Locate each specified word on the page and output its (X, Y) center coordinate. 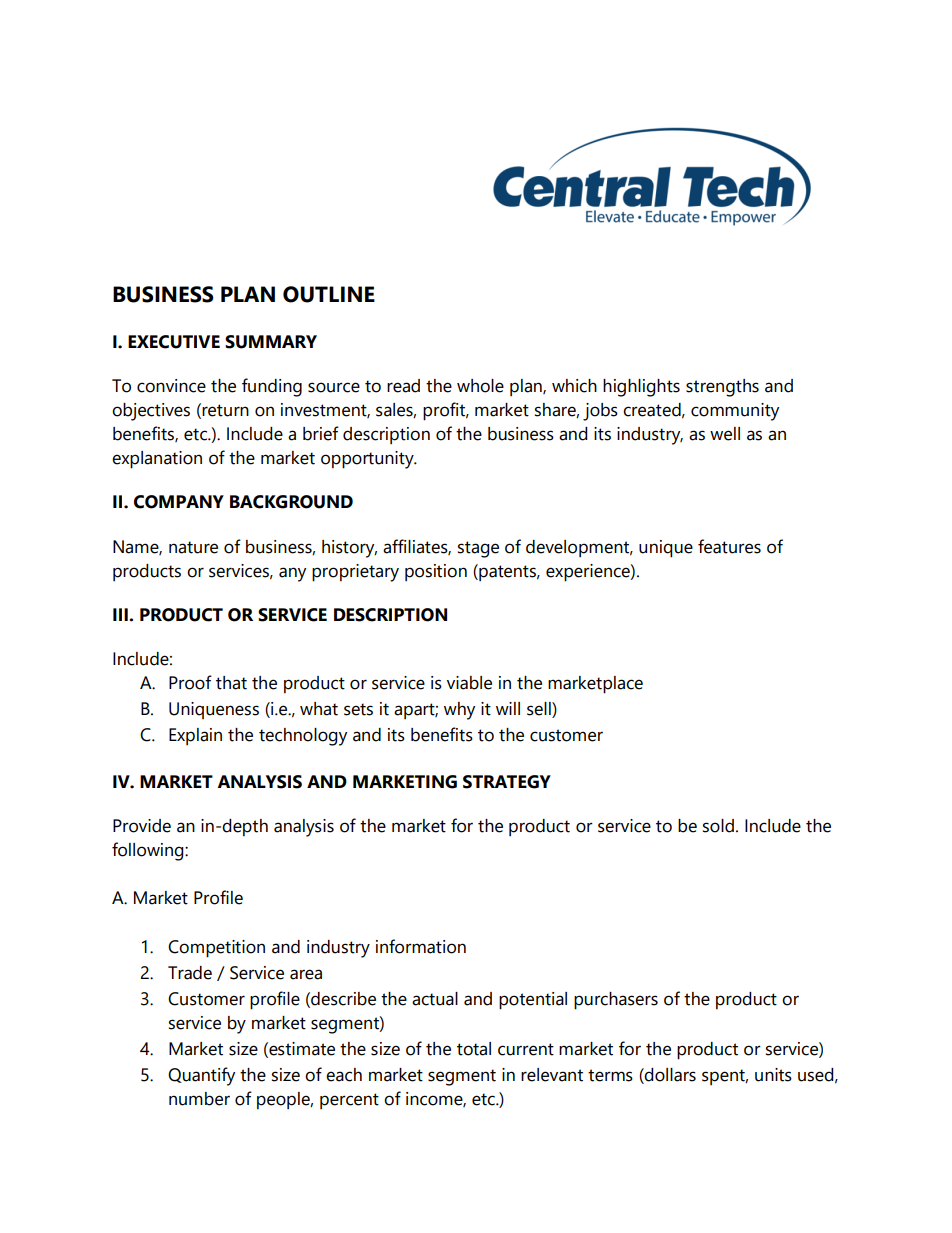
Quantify (201, 1076)
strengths (722, 388)
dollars (669, 1075)
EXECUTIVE (174, 342)
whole (480, 386)
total (474, 1049)
